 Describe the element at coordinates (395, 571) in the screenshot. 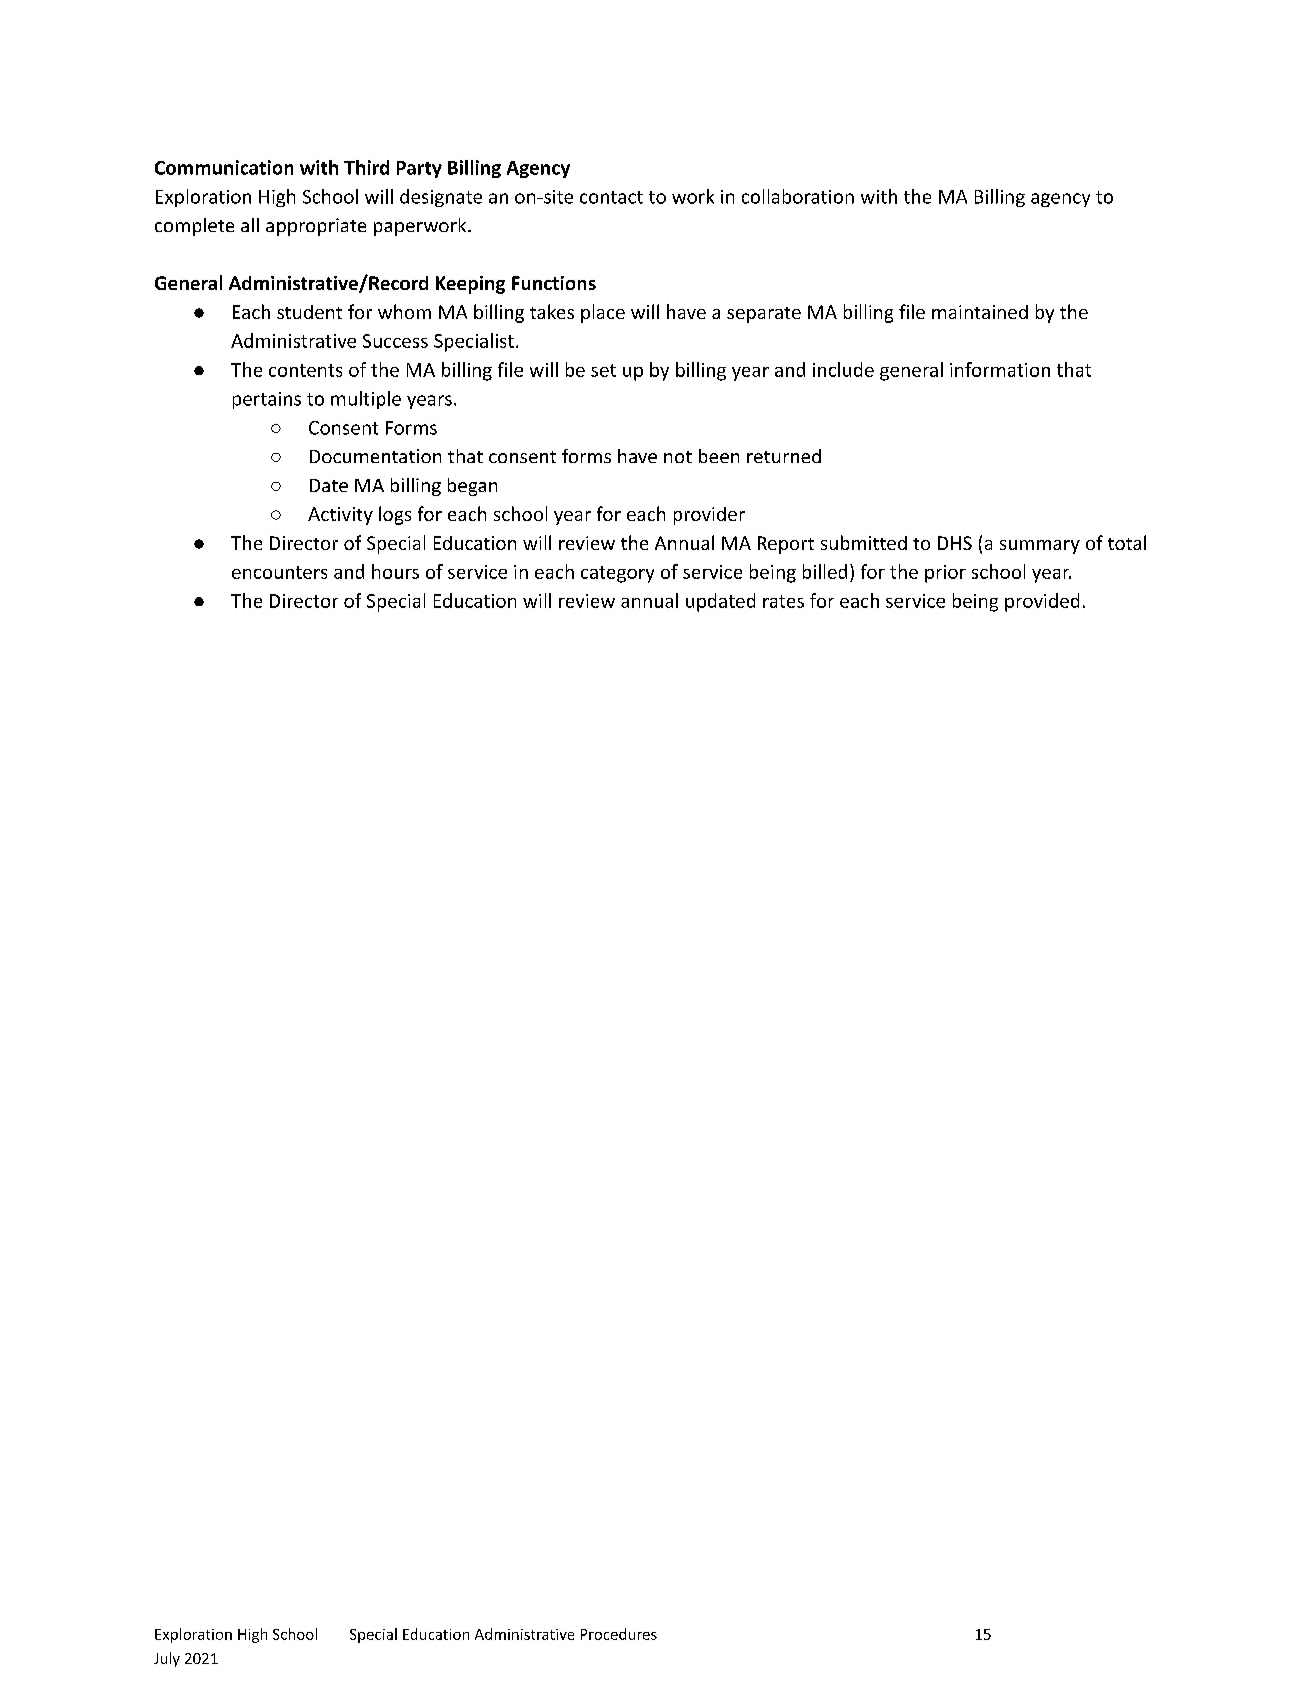

I see `hours` at that location.
